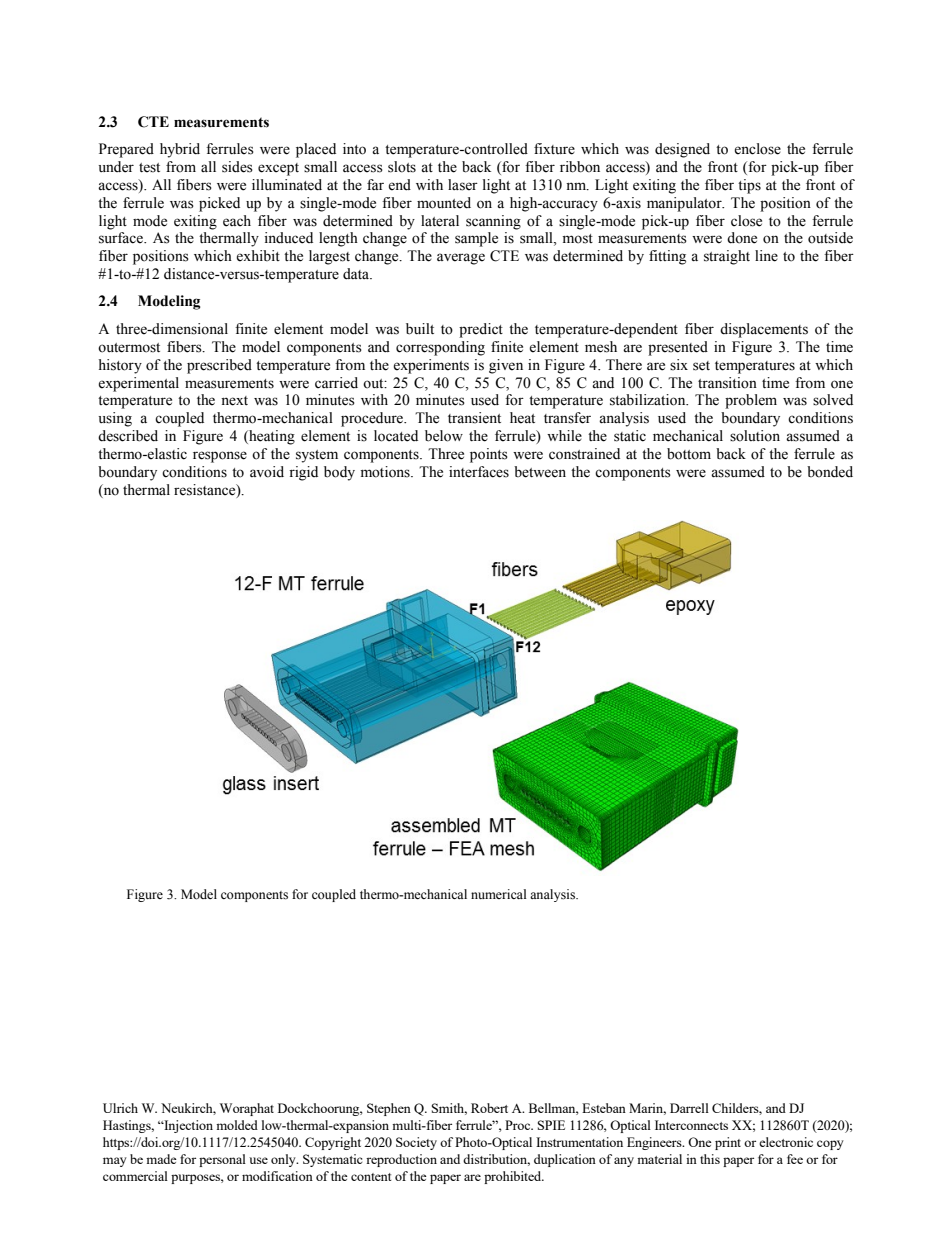  Describe the element at coordinates (463, 185) in the screenshot. I see `laser` at that location.
